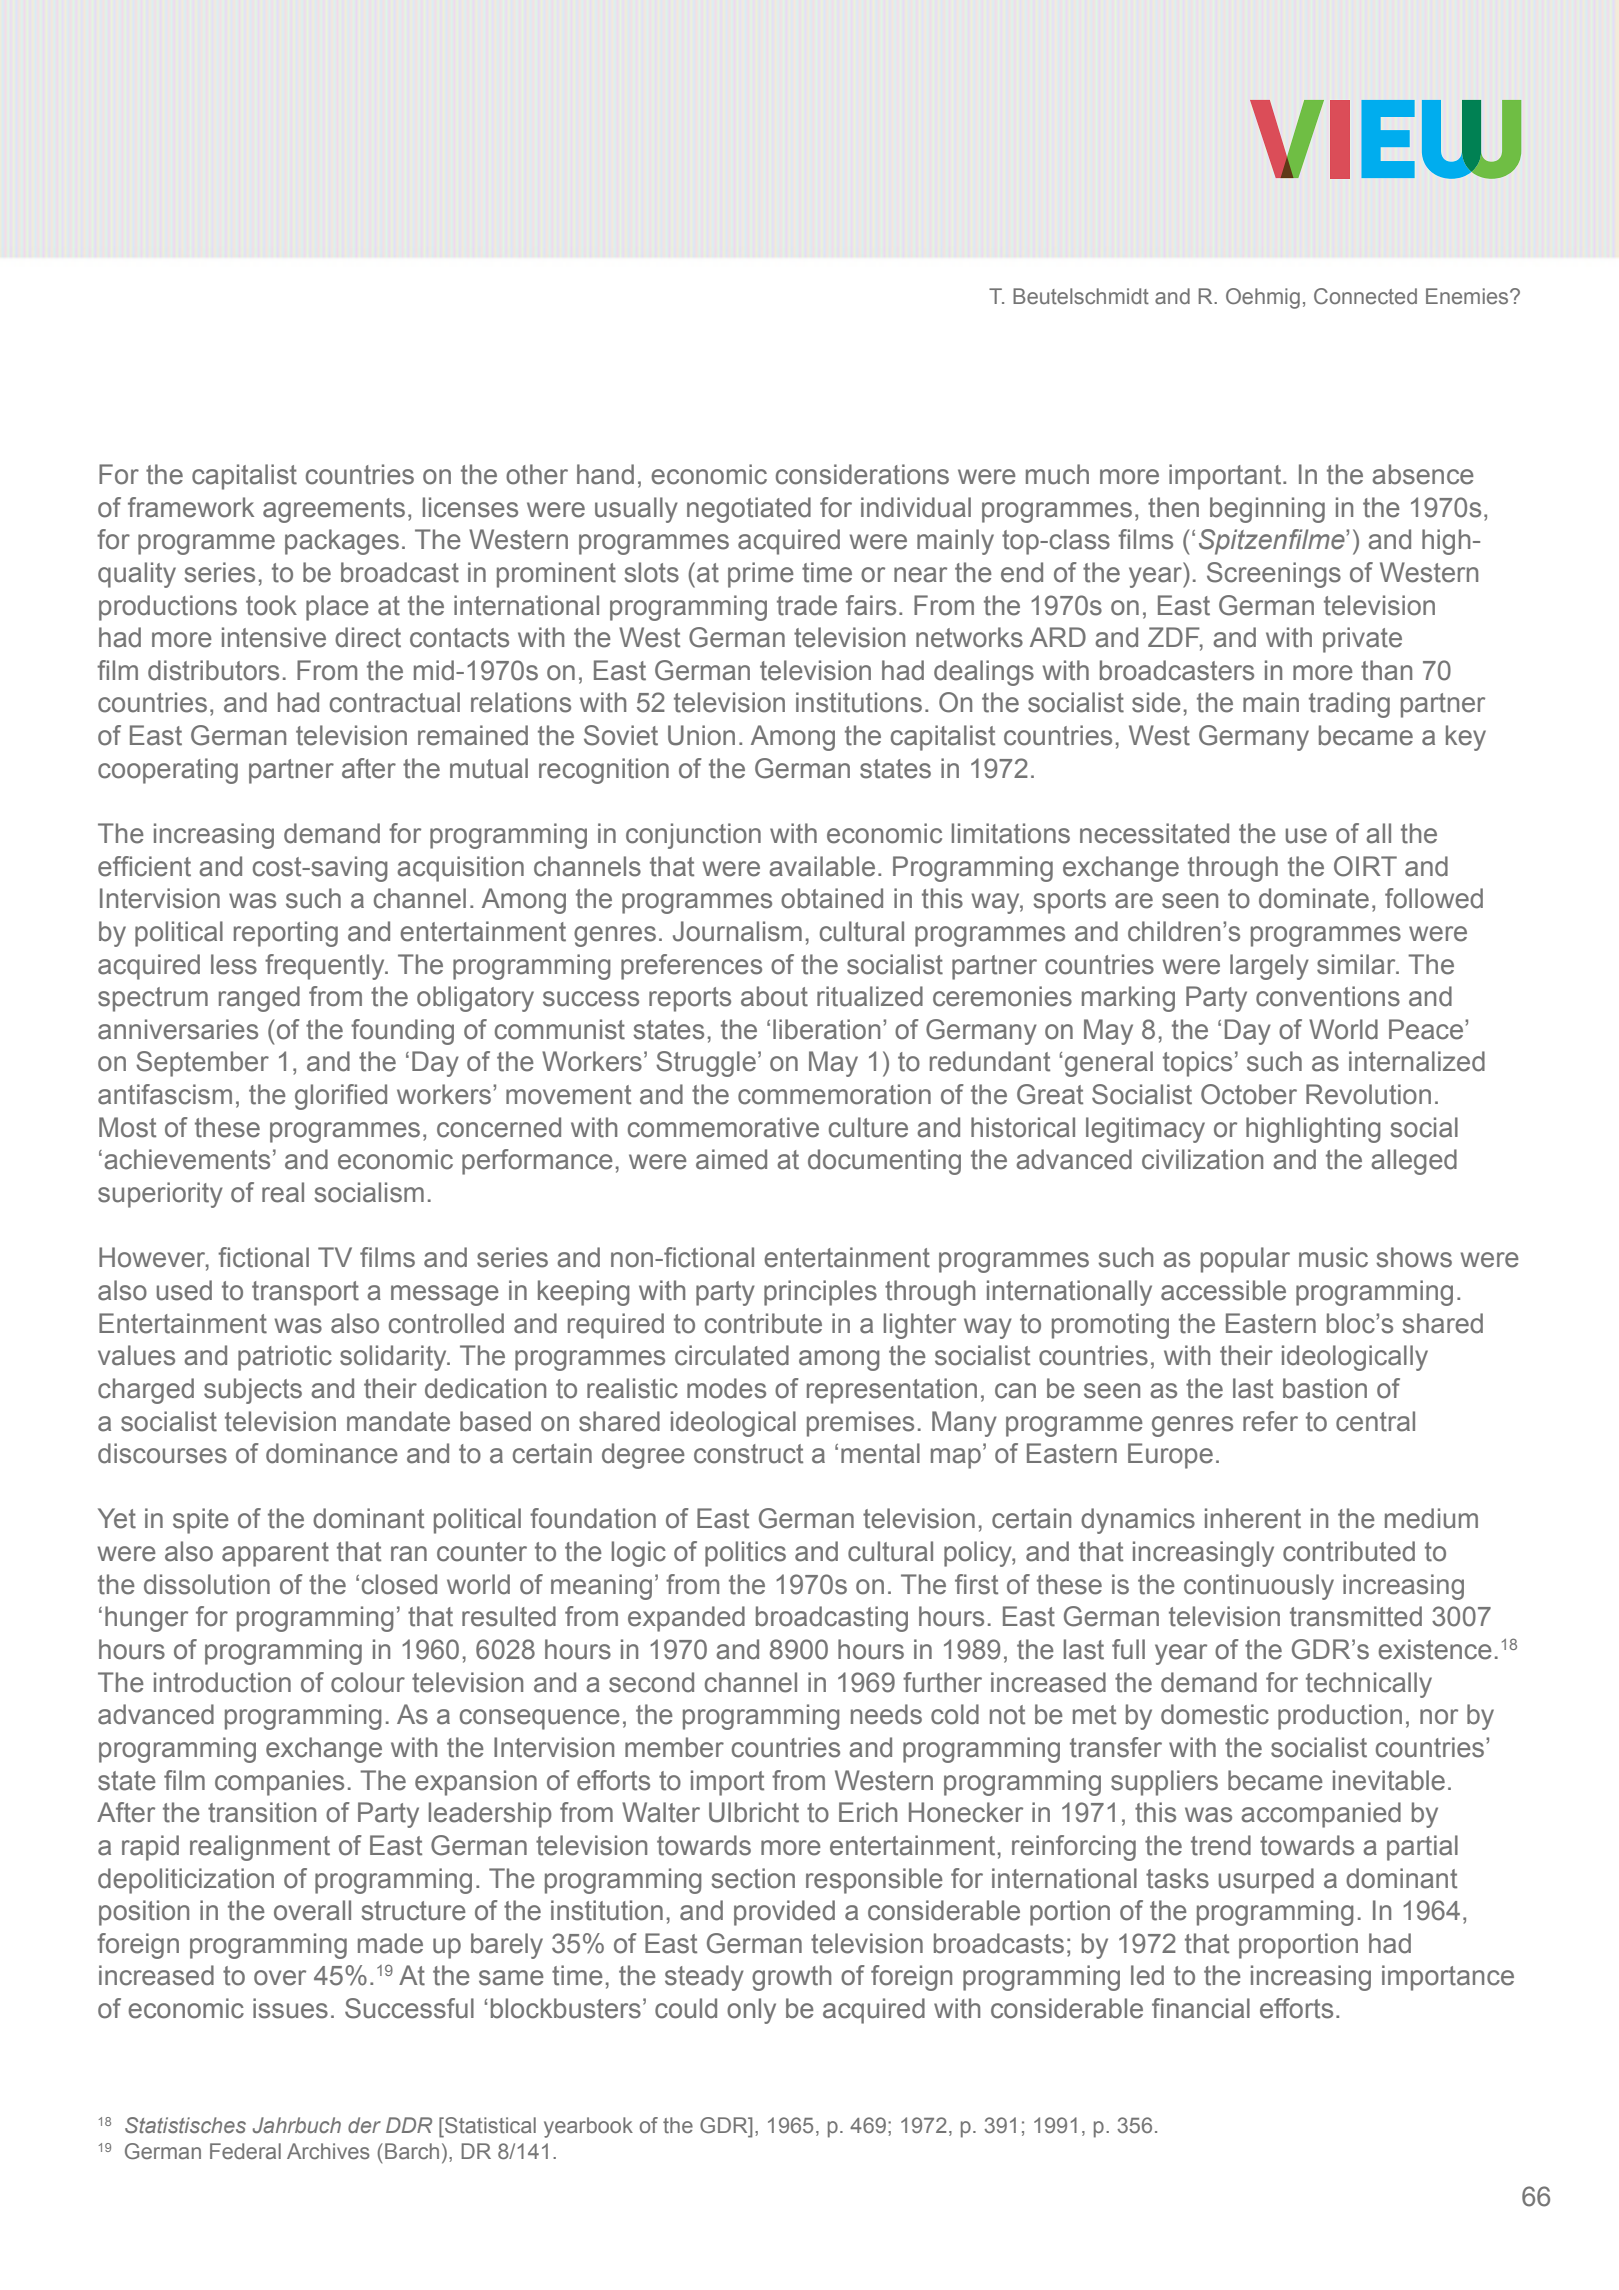 The height and width of the screenshot is (2290, 1619). What do you see at coordinates (1365, 296) in the screenshot?
I see `Connected` at bounding box center [1365, 296].
